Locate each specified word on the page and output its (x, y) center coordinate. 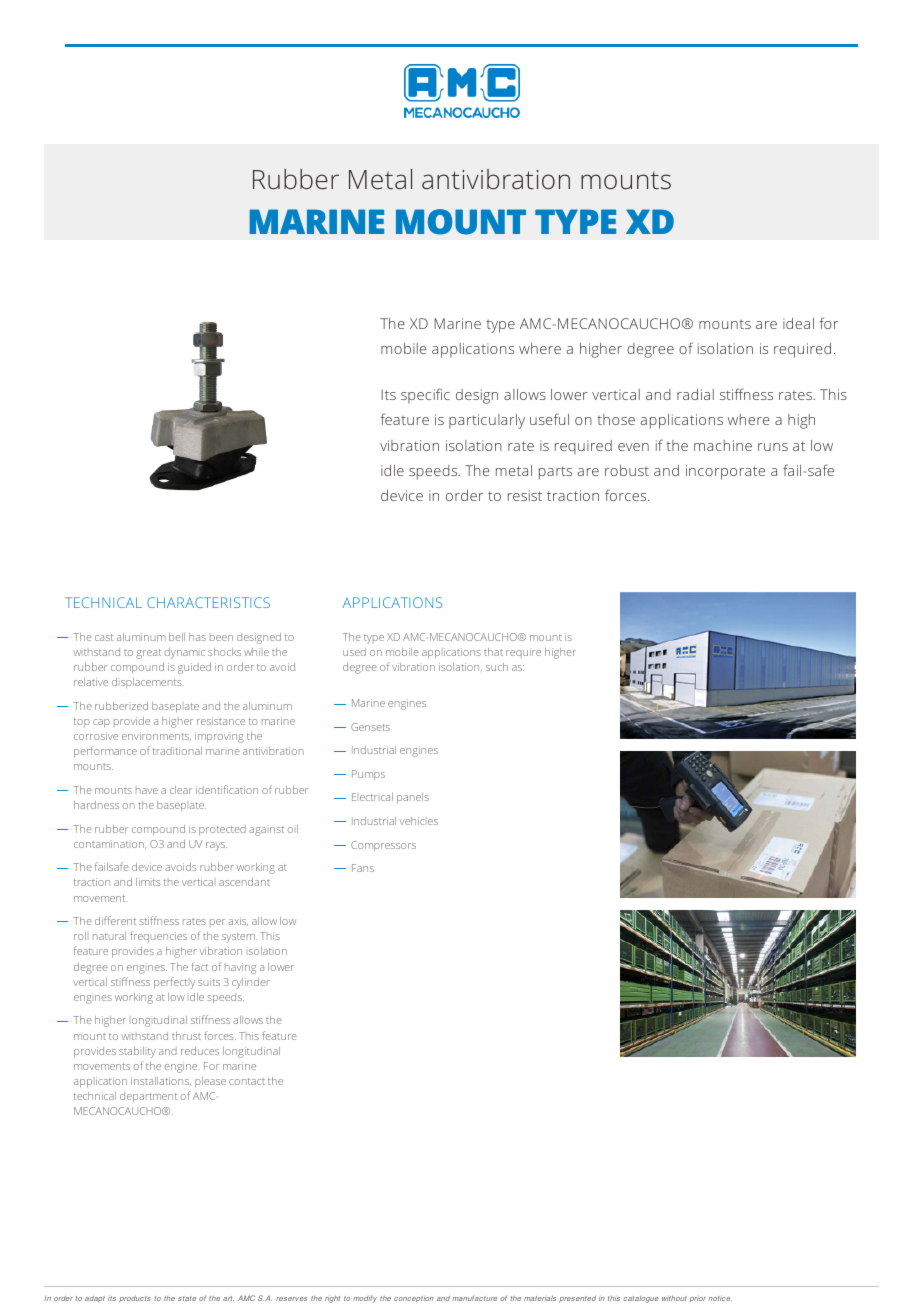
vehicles (419, 821)
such (497, 667)
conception (413, 1299)
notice (720, 1298)
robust (627, 470)
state (187, 1298)
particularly (487, 421)
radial (695, 394)
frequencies (158, 937)
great (148, 654)
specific (425, 396)
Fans (363, 868)
